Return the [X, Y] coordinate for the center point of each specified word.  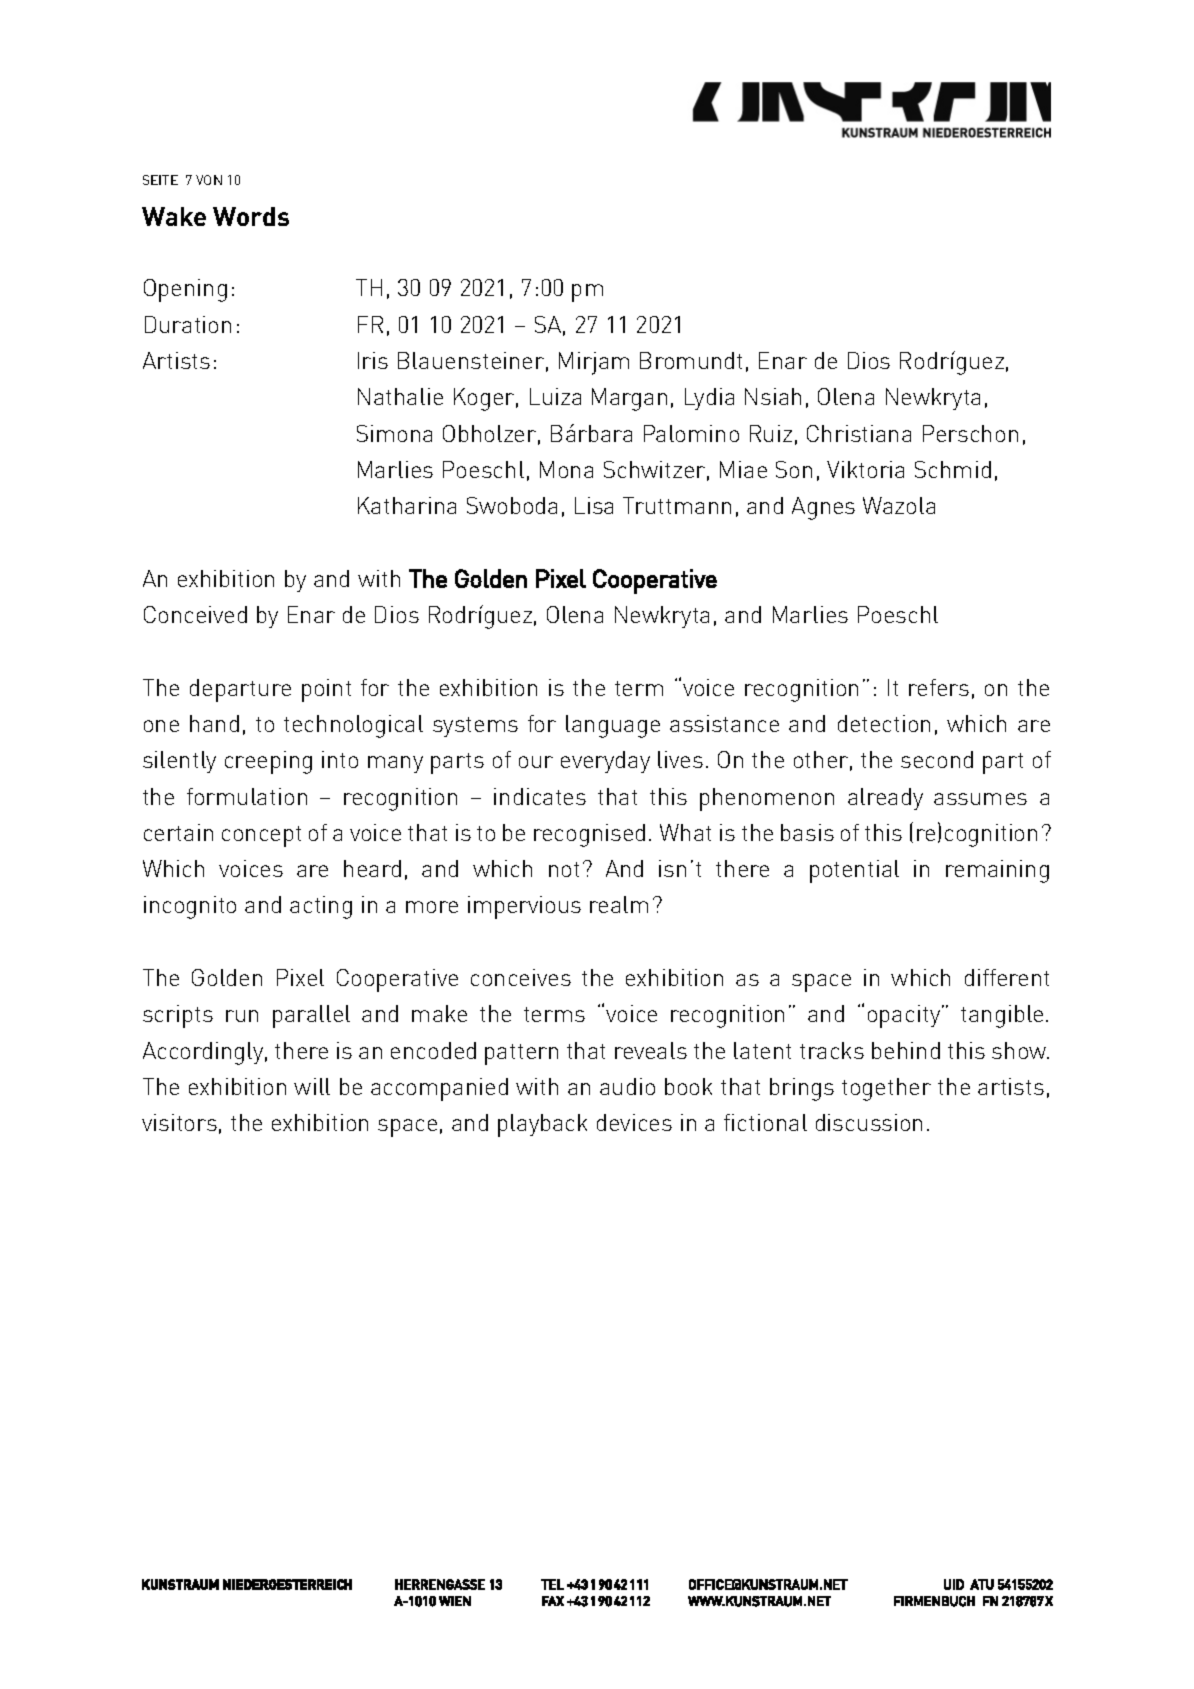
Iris [373, 360]
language [613, 726]
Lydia [709, 399]
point [326, 690]
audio [627, 1086]
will [312, 1086]
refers [939, 687]
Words [251, 216]
